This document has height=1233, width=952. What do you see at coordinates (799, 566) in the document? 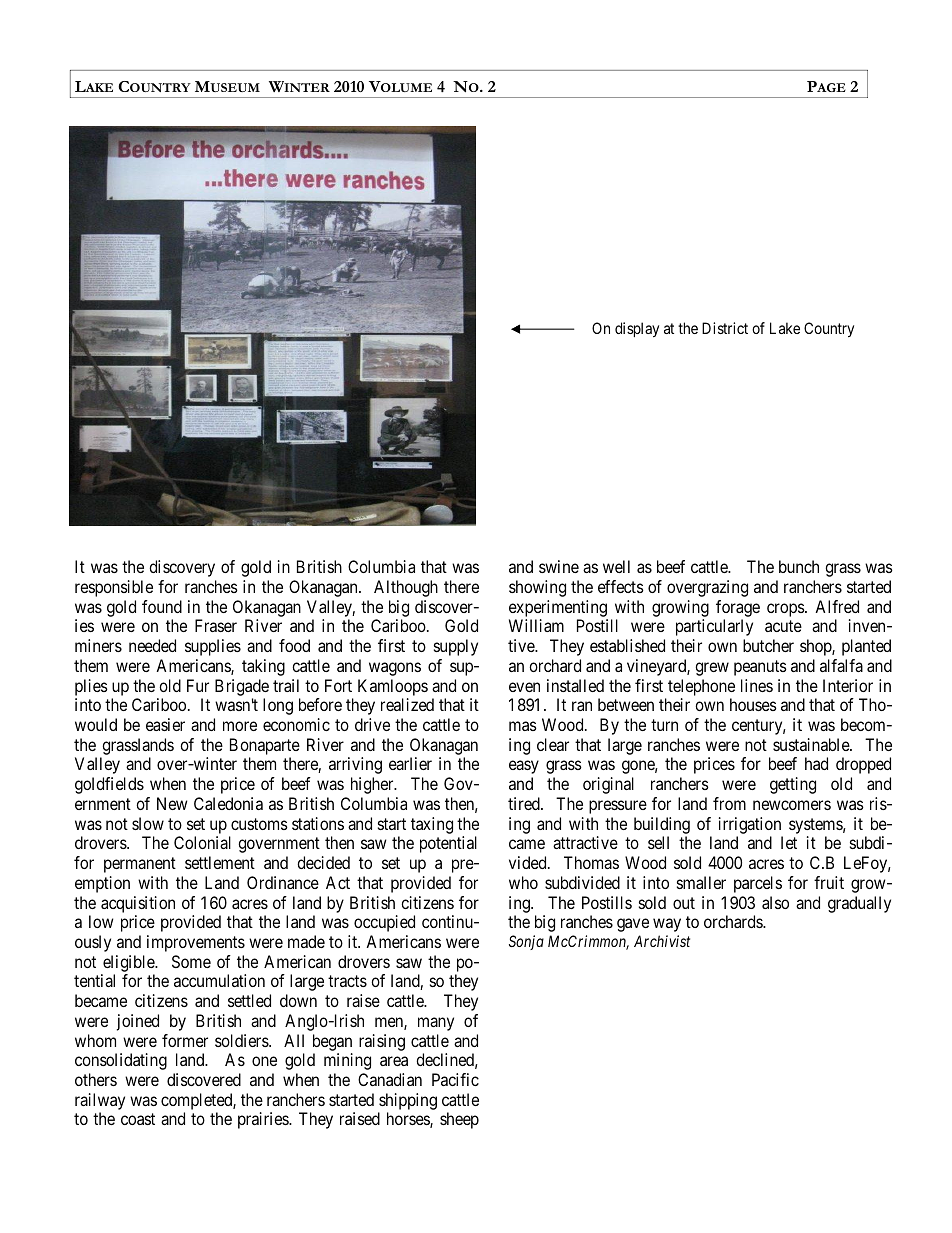
I see `bunch` at bounding box center [799, 566].
